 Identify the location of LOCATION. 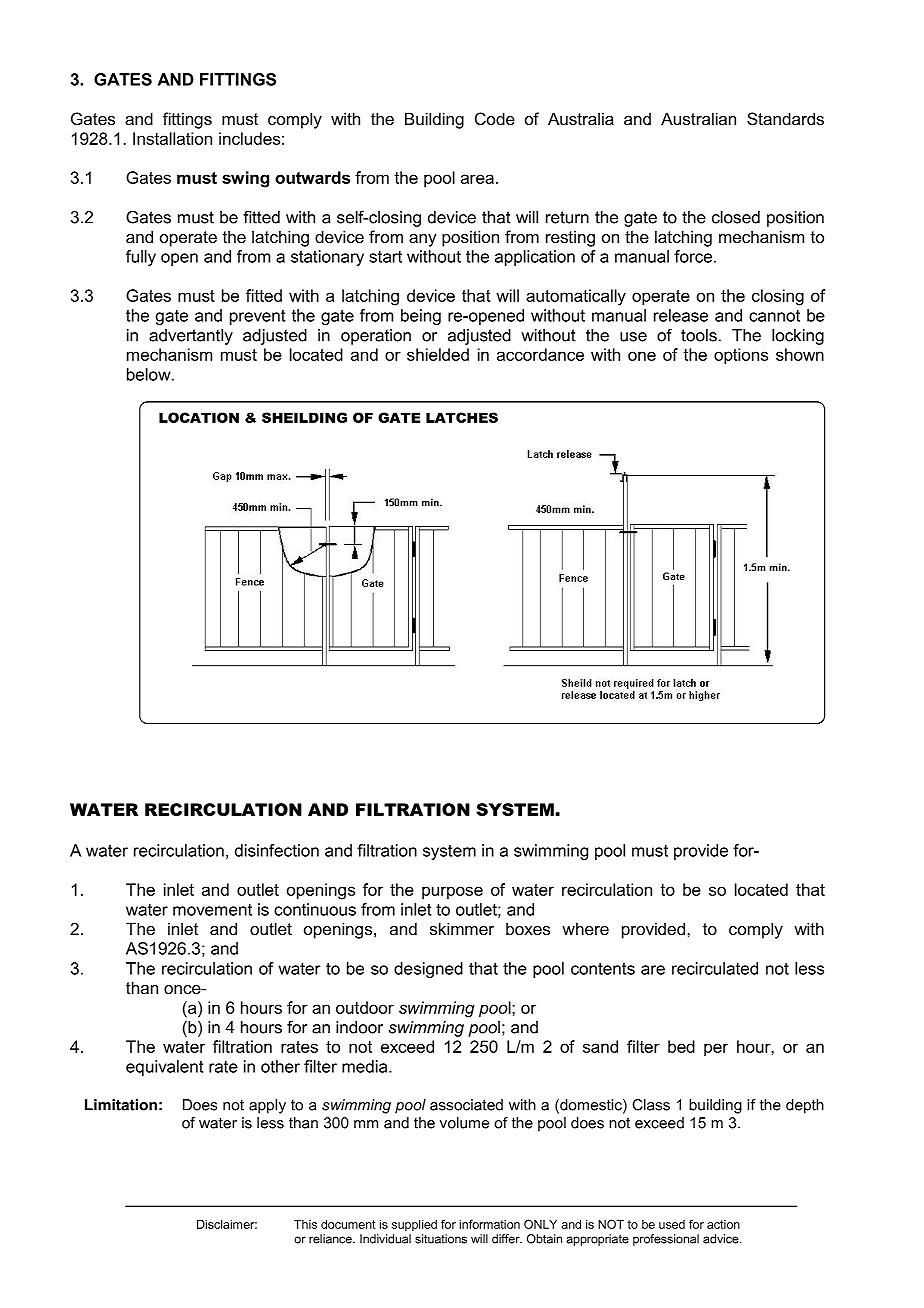
(199, 417).
